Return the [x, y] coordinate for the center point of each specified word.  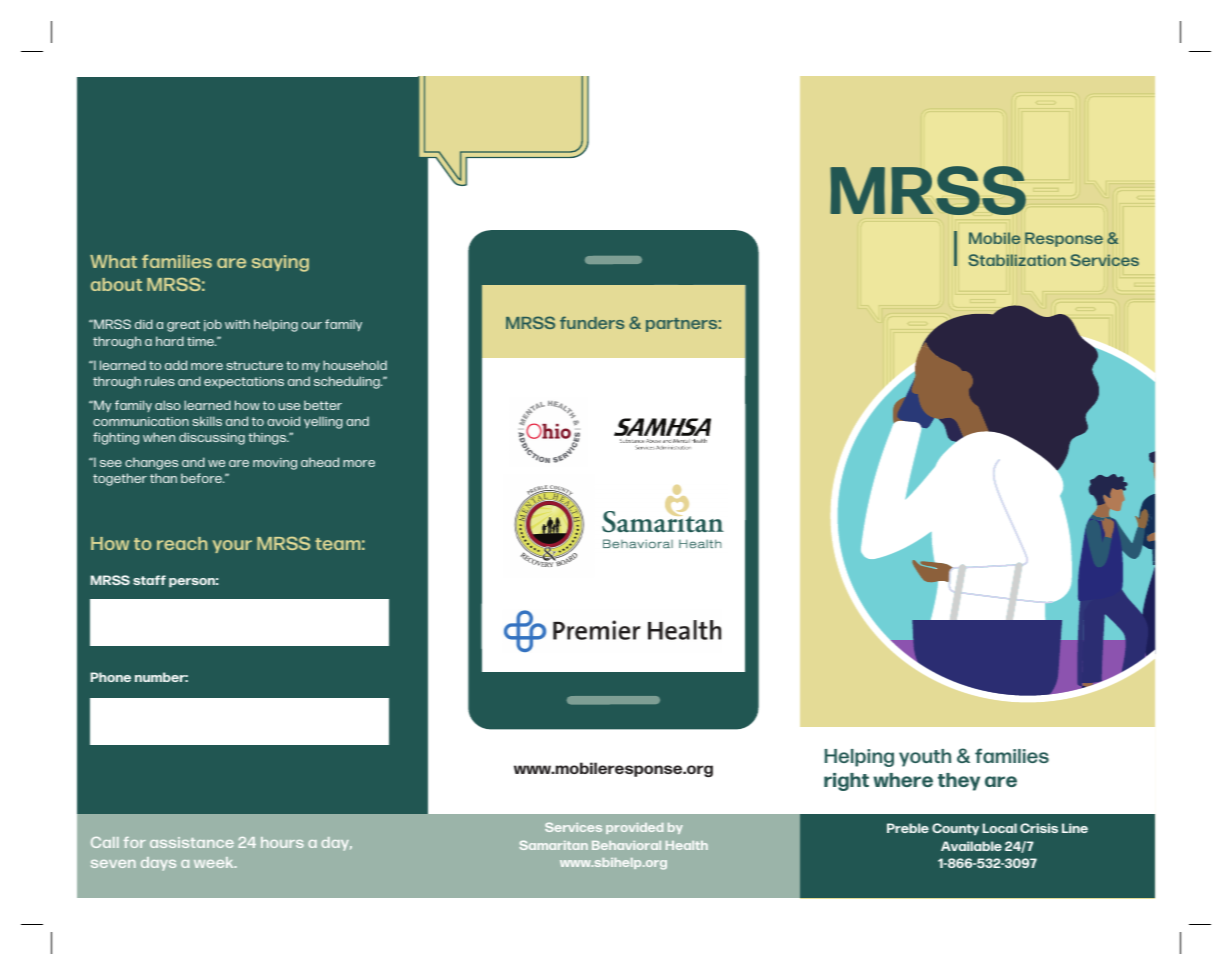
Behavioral [626, 845]
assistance [192, 842]
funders [592, 322]
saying [280, 263]
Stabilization [1017, 260]
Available [971, 846]
